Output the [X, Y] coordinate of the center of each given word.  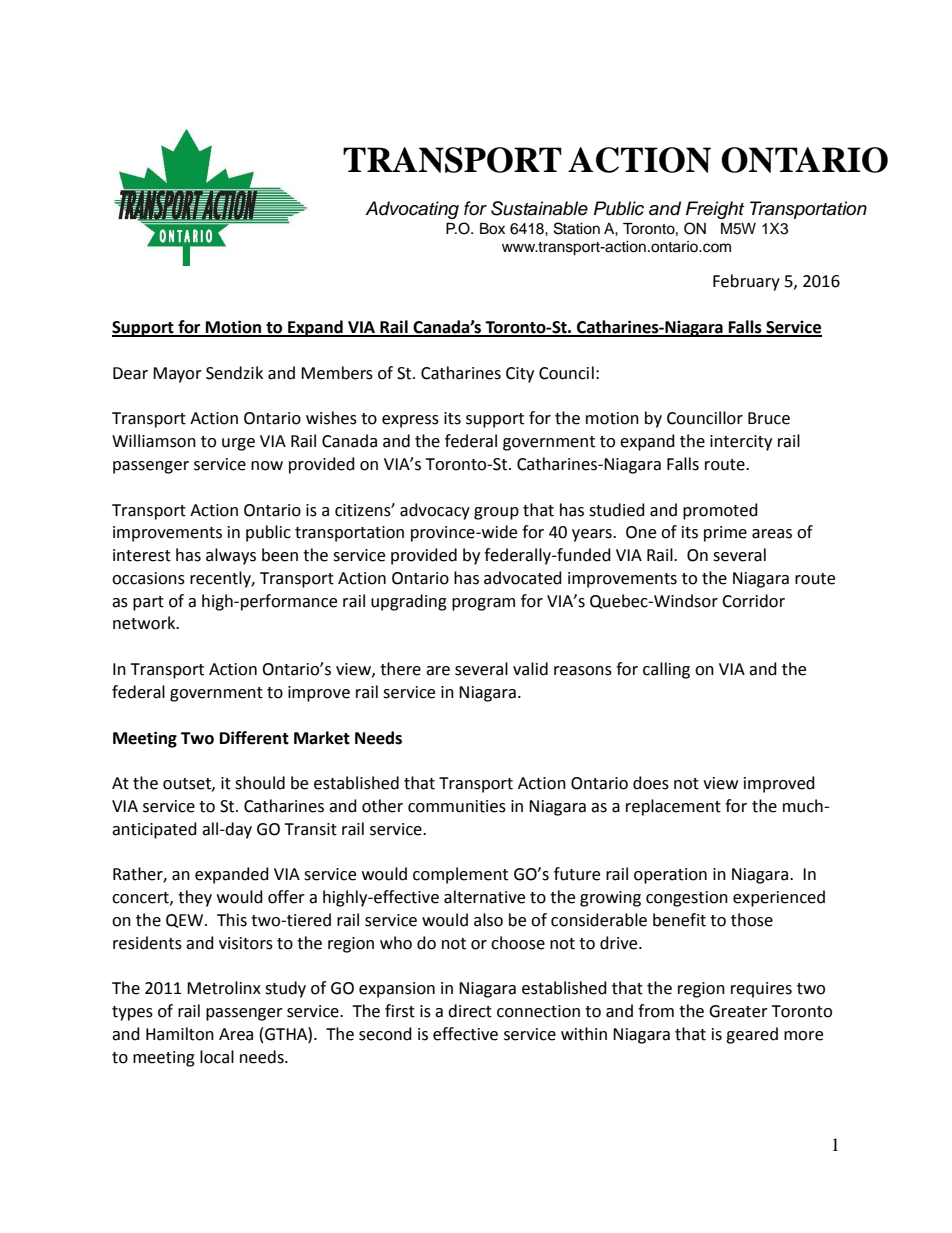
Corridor [753, 601]
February [746, 282]
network [145, 623]
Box [492, 229]
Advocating [412, 210]
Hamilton [180, 1034]
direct [470, 1011]
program [483, 604]
